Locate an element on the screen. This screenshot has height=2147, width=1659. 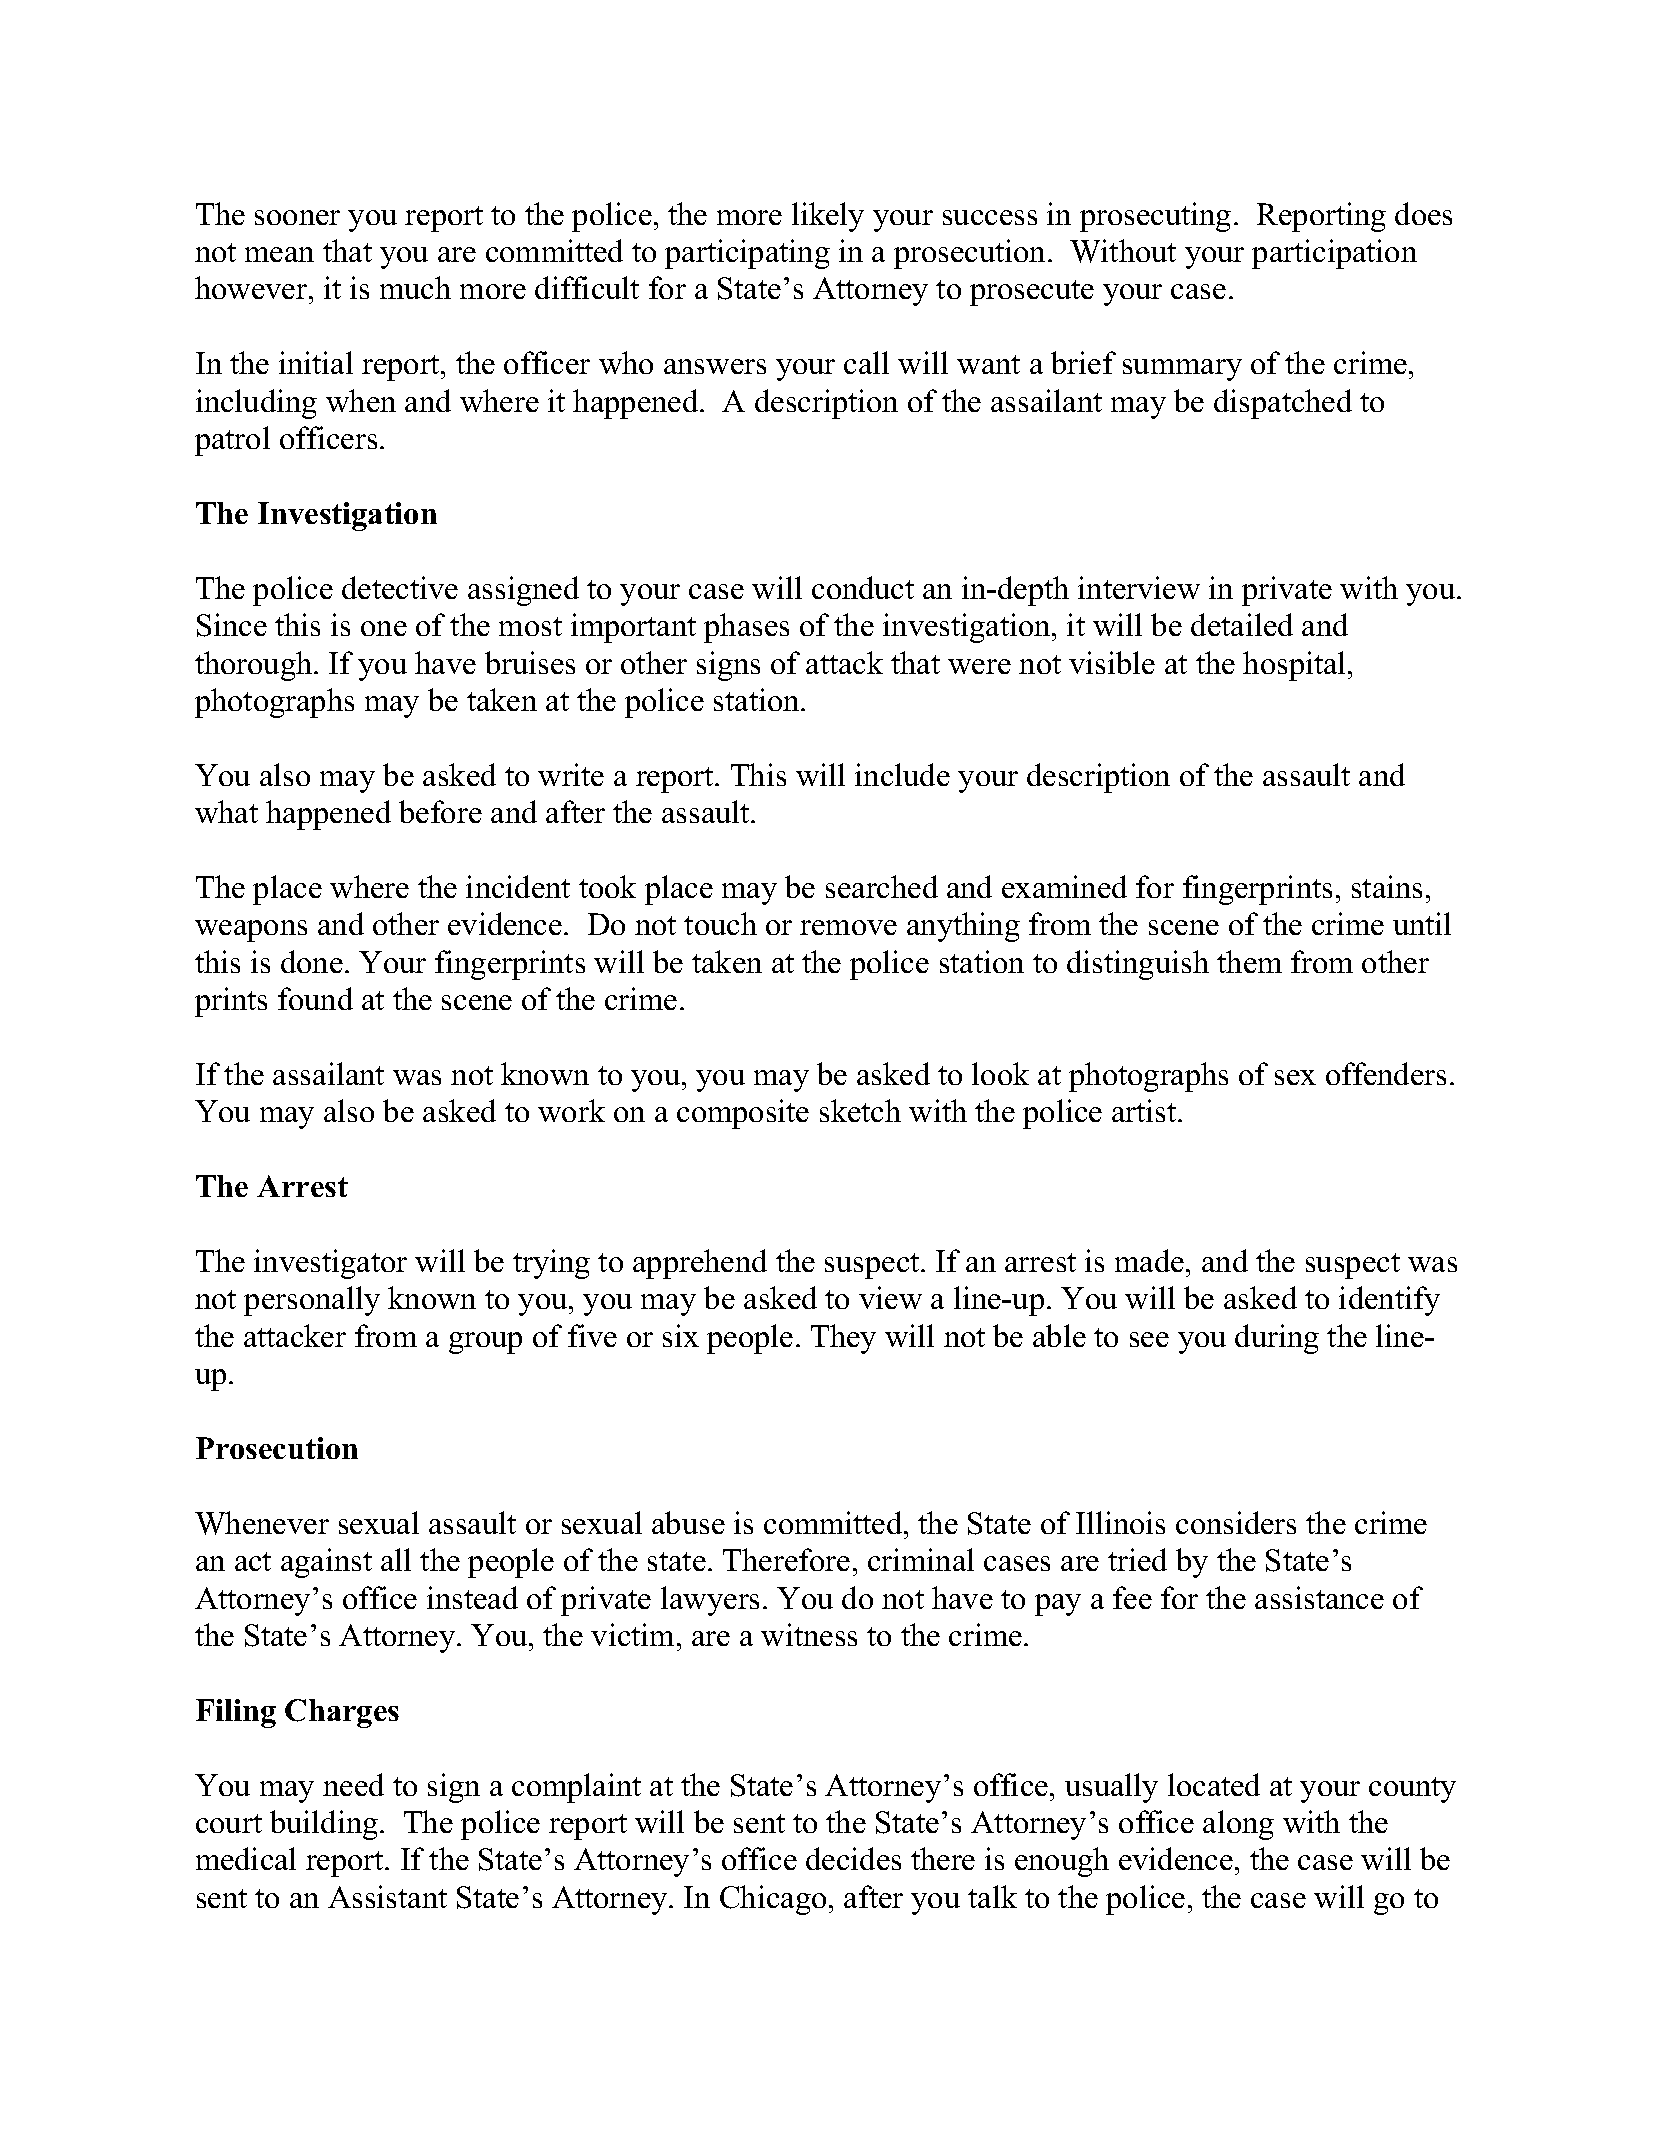
along is located at coordinates (1238, 1825).
